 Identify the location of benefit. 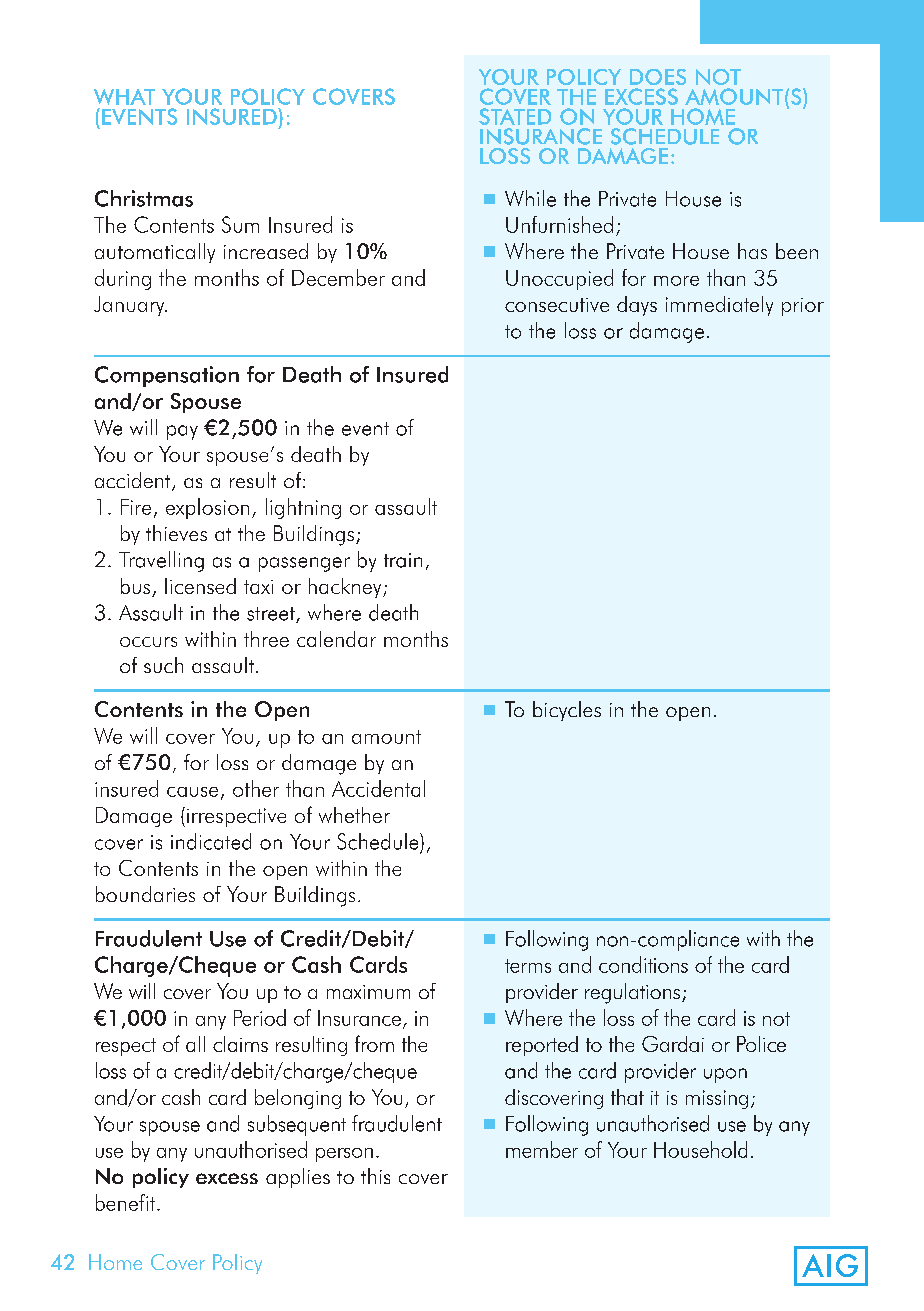
(125, 1202).
